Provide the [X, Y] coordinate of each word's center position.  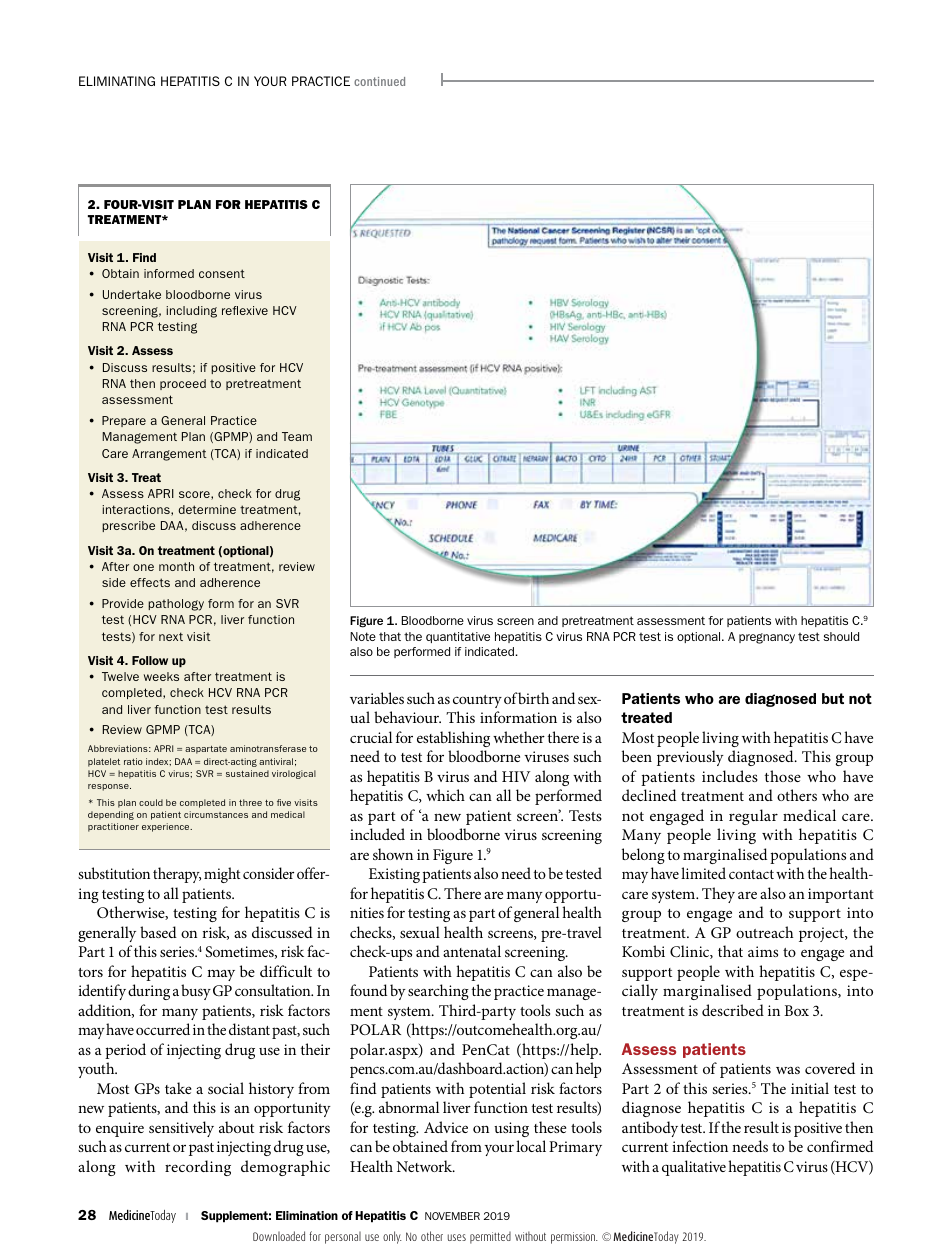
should [841, 636]
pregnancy [767, 638]
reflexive [245, 310]
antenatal [472, 951]
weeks [161, 676]
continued [379, 81]
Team [297, 436]
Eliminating [117, 81]
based [158, 932]
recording [198, 1168]
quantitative [458, 637]
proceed [183, 384]
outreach [764, 932]
